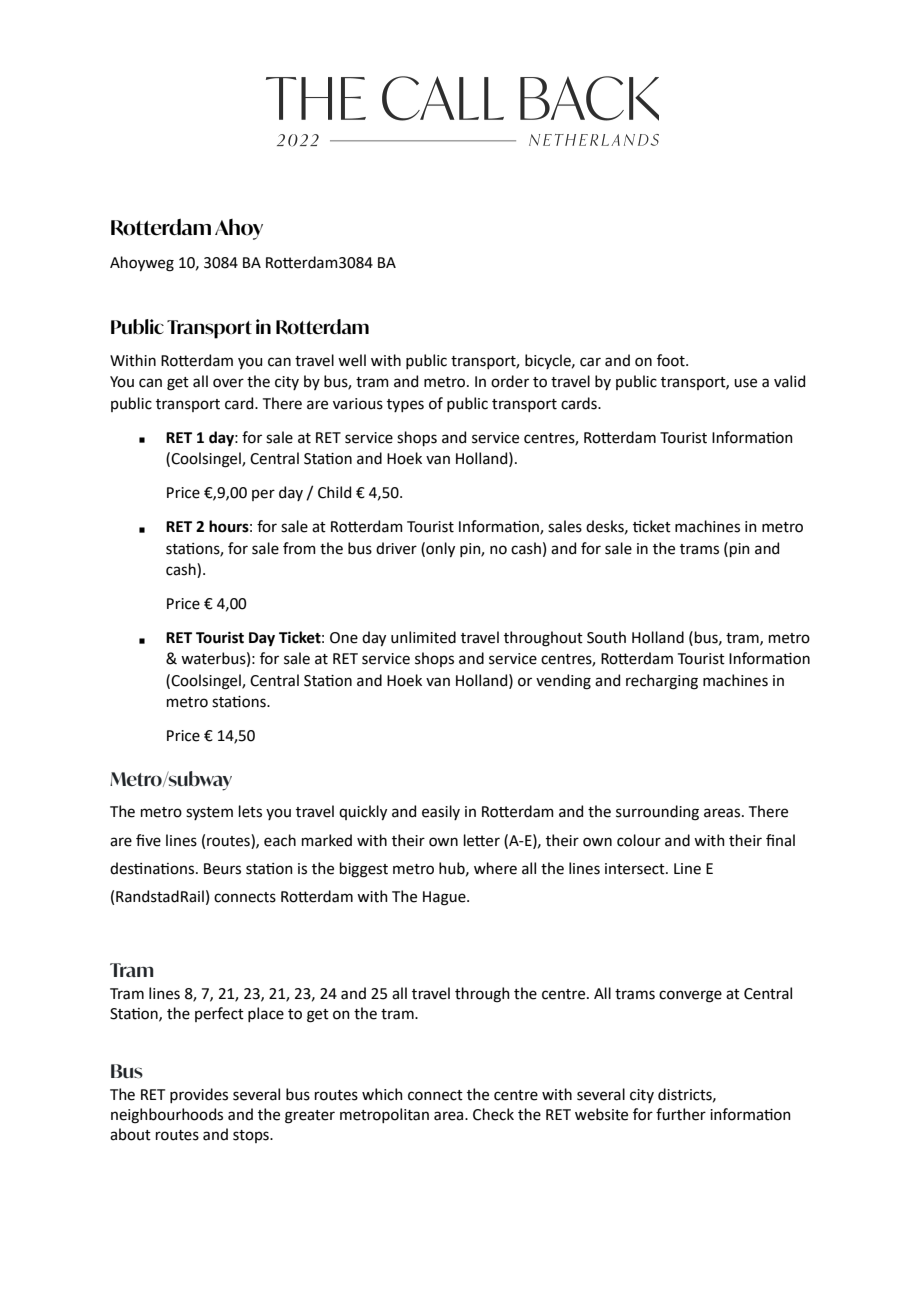 This screenshot has width=924, height=1308. Describe the element at coordinates (209, 813) in the screenshot. I see `system` at that location.
